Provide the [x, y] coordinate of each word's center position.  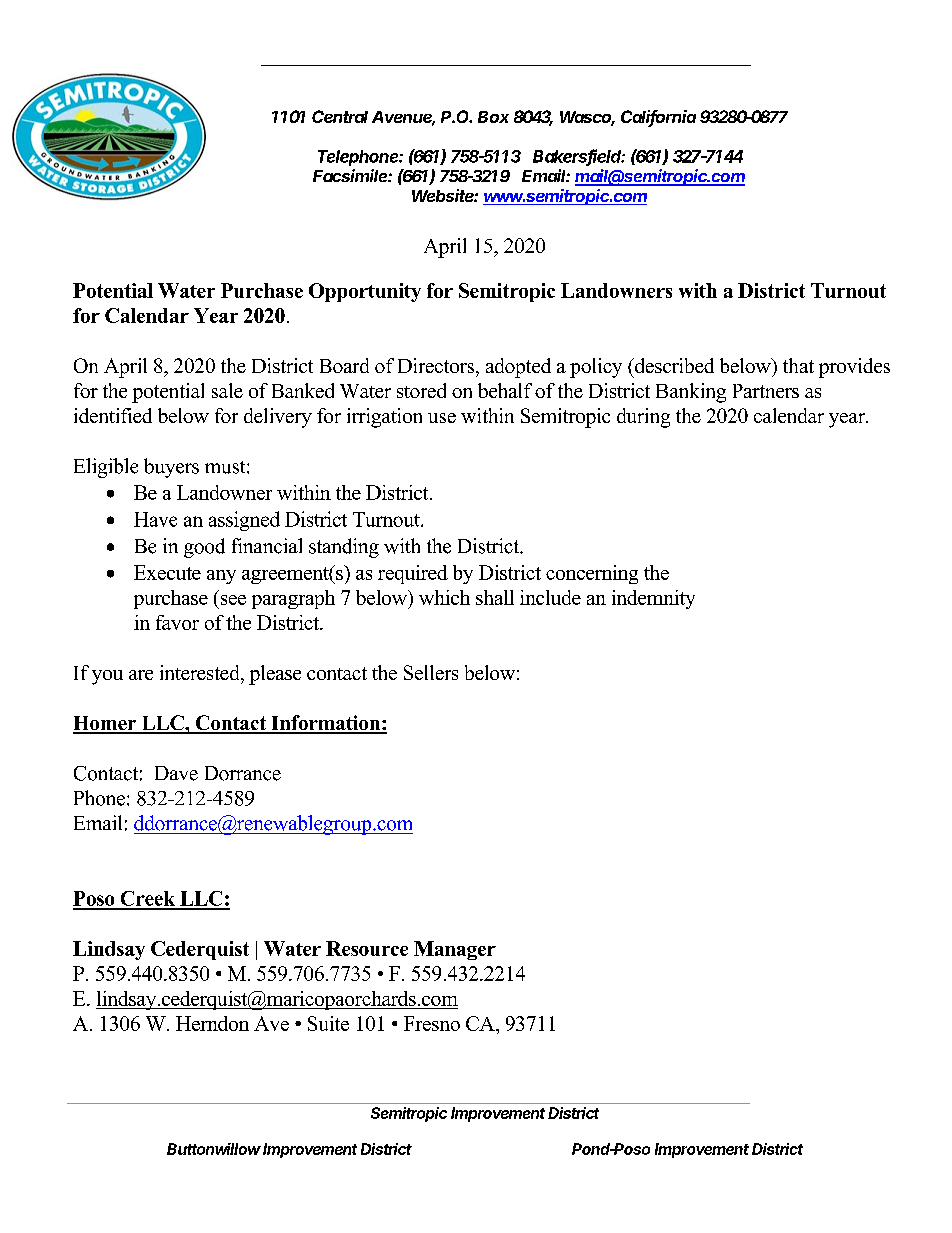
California [658, 118]
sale [227, 390]
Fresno [432, 1023]
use [442, 418]
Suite [328, 1023]
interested [201, 672]
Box [493, 117]
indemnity [653, 599]
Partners [766, 391]
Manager [455, 950]
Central [340, 116]
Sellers [431, 672]
